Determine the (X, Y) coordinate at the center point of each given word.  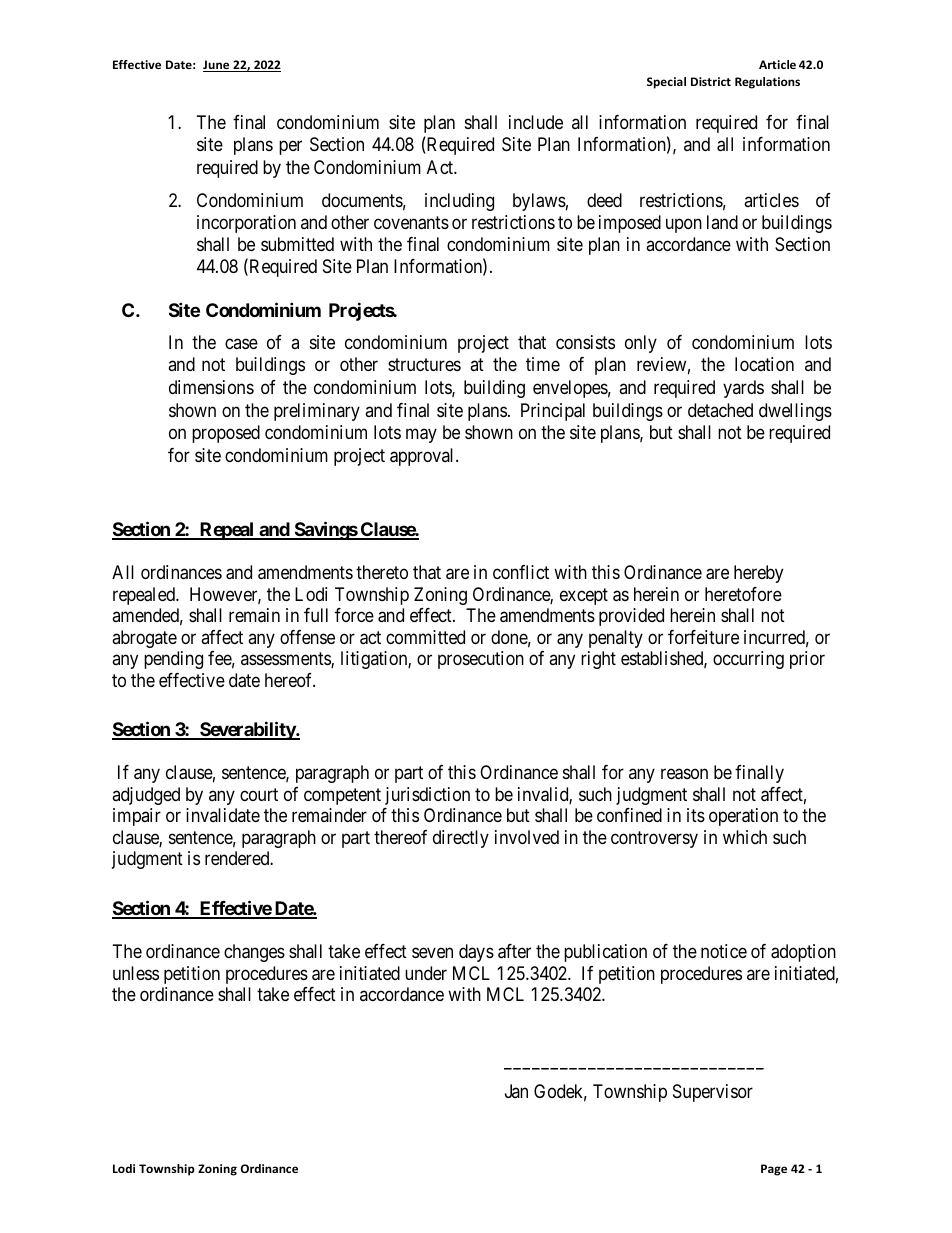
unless (136, 973)
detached (720, 410)
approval (423, 457)
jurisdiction (427, 796)
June (217, 66)
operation (743, 817)
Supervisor (713, 1093)
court (259, 794)
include (536, 122)
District (711, 81)
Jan (516, 1091)
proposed (226, 434)
